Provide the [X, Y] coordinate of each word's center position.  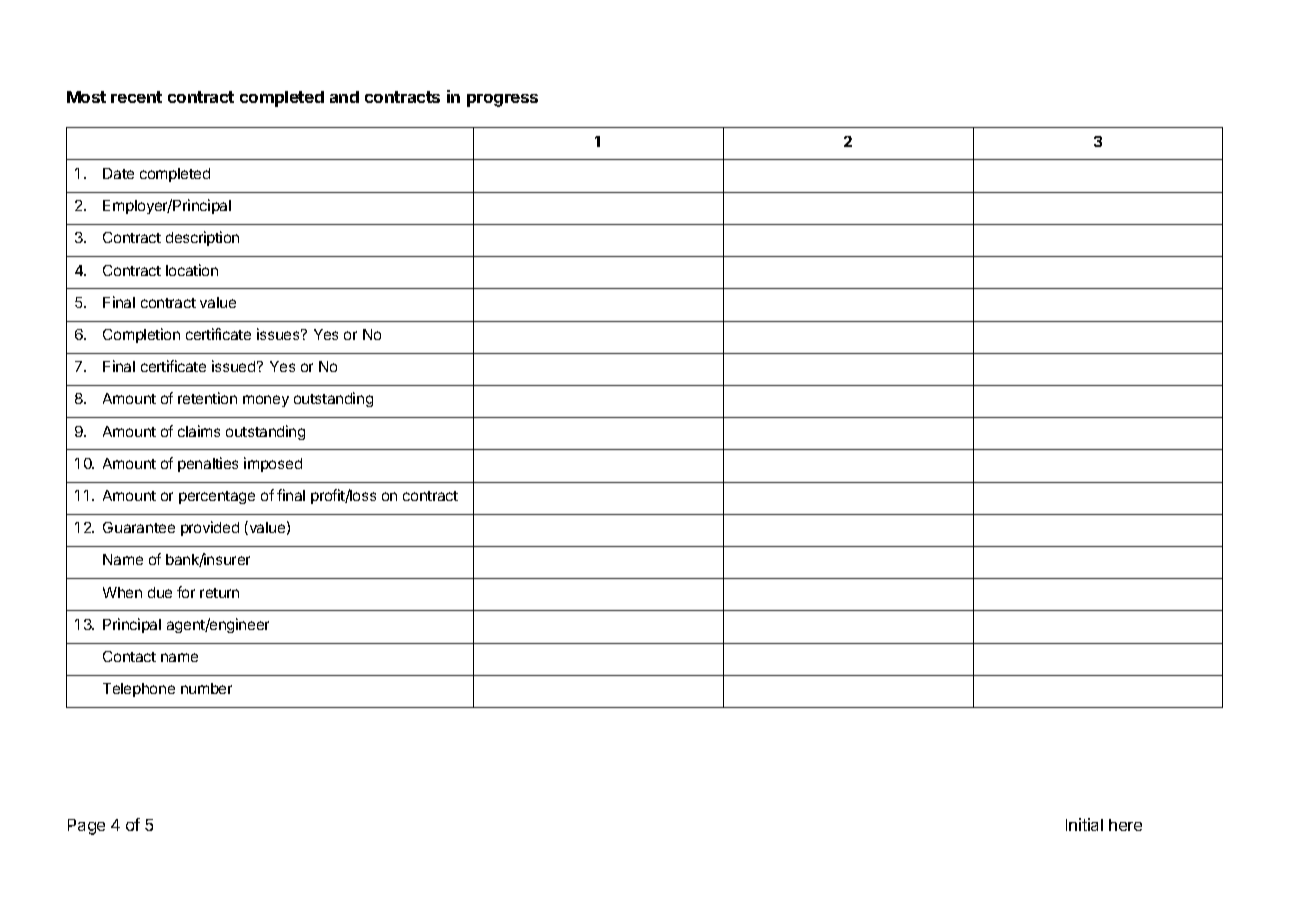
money [266, 401]
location [192, 270]
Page [86, 827]
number [206, 688]
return [219, 593]
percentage [217, 497]
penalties [208, 464]
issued [233, 366]
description [202, 238]
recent [136, 97]
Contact [129, 656]
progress [502, 100]
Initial [1084, 824]
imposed [273, 464]
